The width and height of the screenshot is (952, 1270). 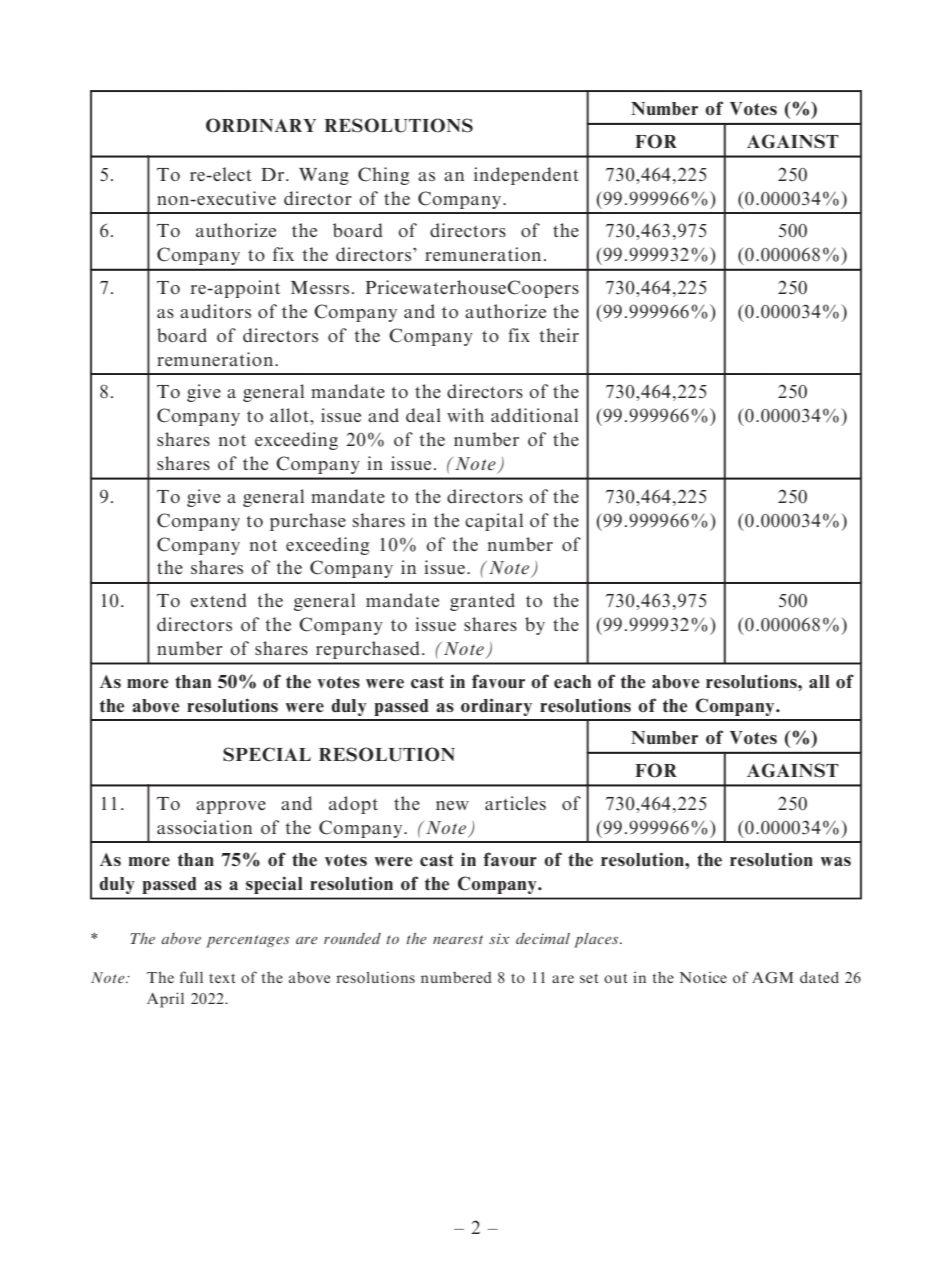 I want to click on approve, so click(x=231, y=807).
